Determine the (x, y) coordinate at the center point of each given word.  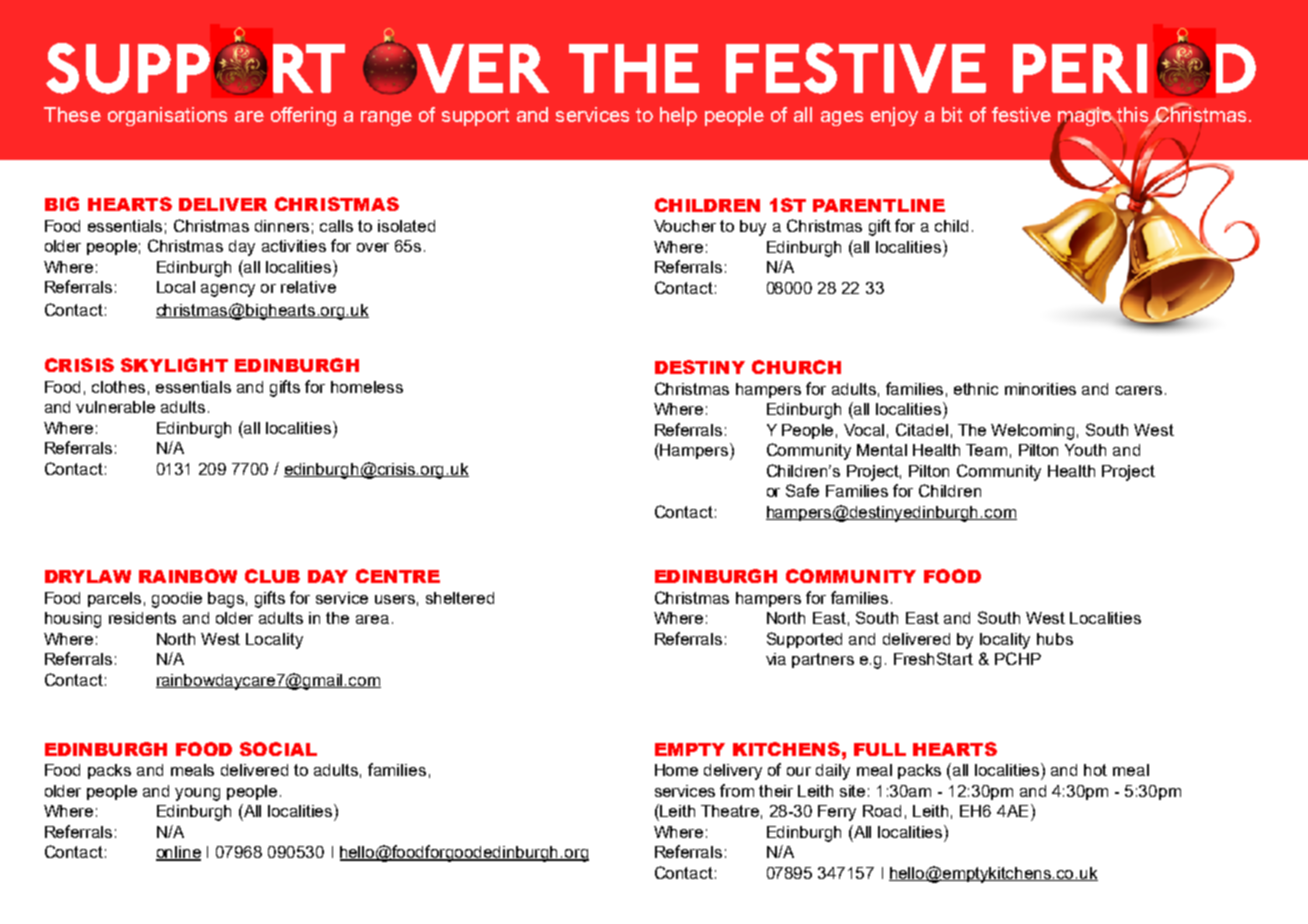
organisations (167, 116)
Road (882, 811)
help (678, 116)
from (737, 790)
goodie (177, 600)
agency (228, 290)
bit (952, 114)
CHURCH (796, 367)
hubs (1055, 639)
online (178, 853)
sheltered (460, 598)
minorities (1040, 389)
